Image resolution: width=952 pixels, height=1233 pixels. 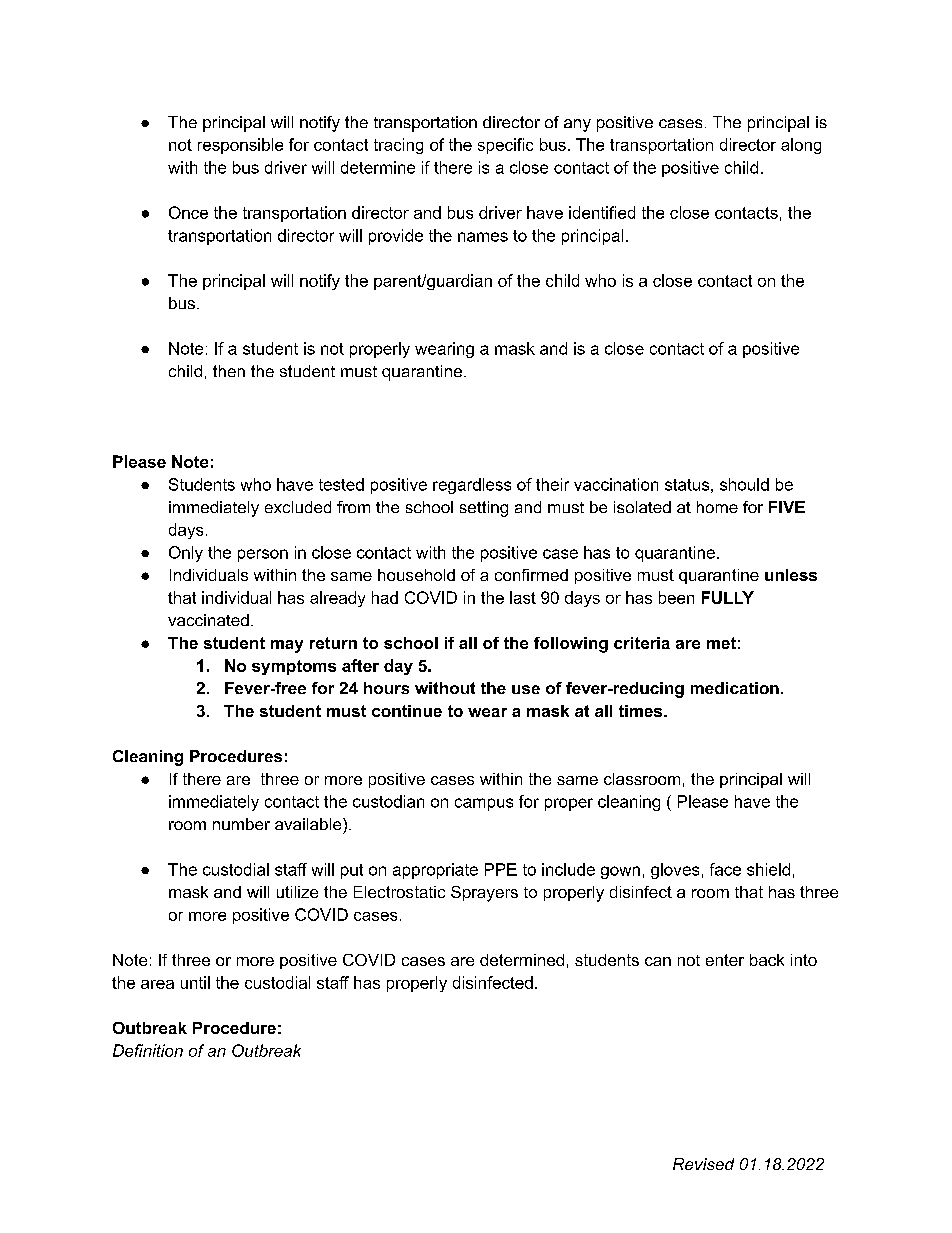 What do you see at coordinates (725, 960) in the screenshot?
I see `enter` at bounding box center [725, 960].
